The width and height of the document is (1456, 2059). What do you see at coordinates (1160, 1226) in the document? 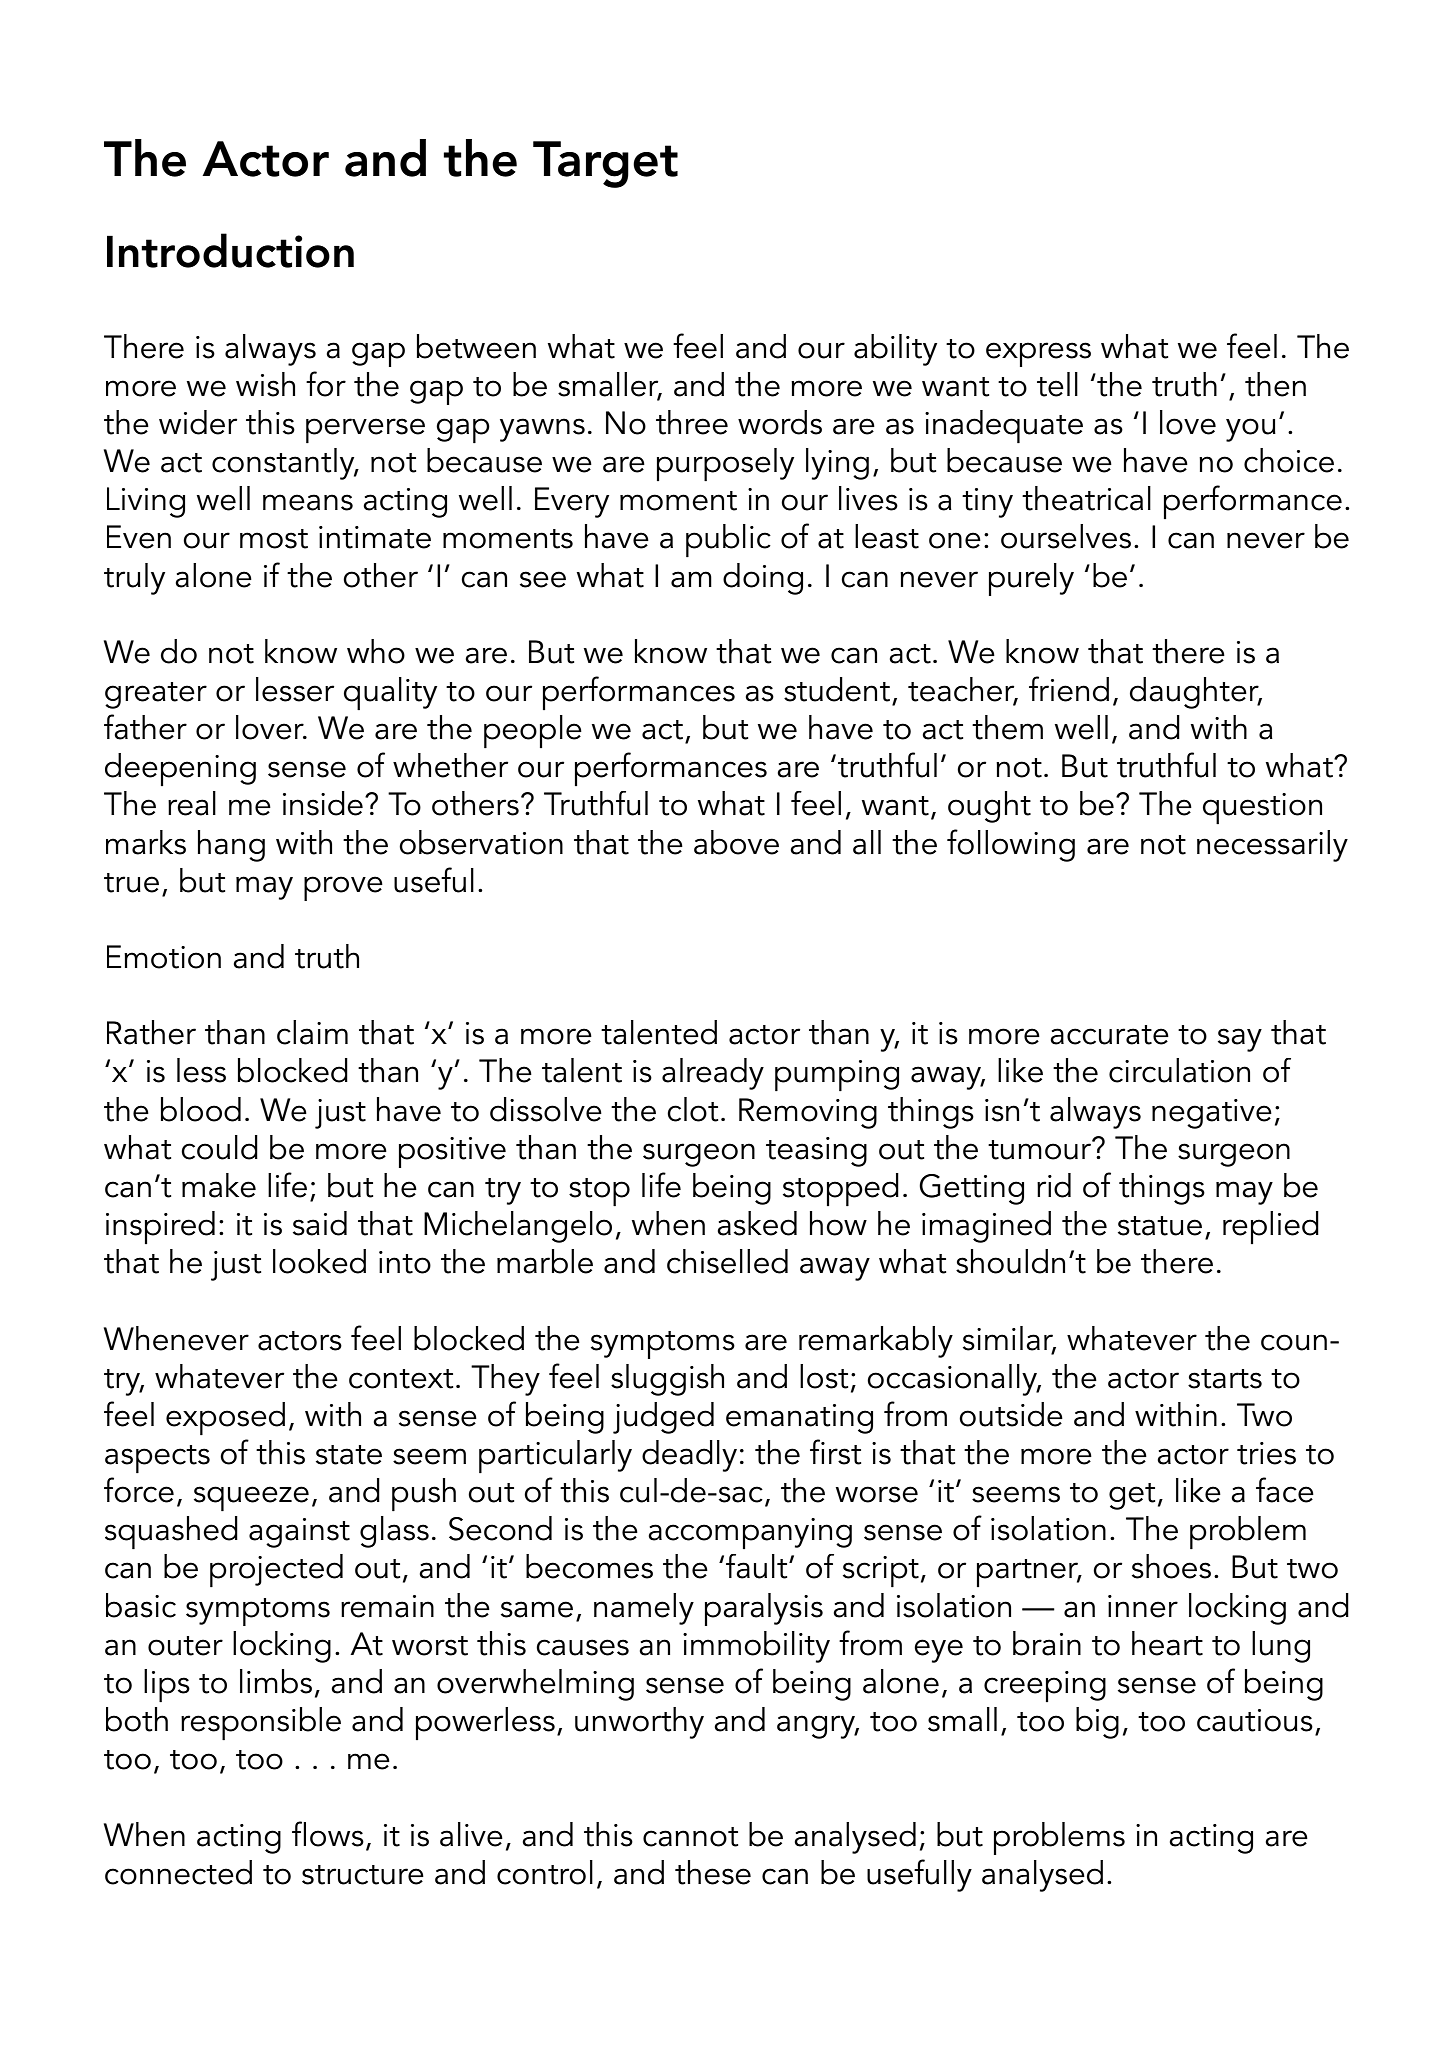
I see `statue` at bounding box center [1160, 1226].
